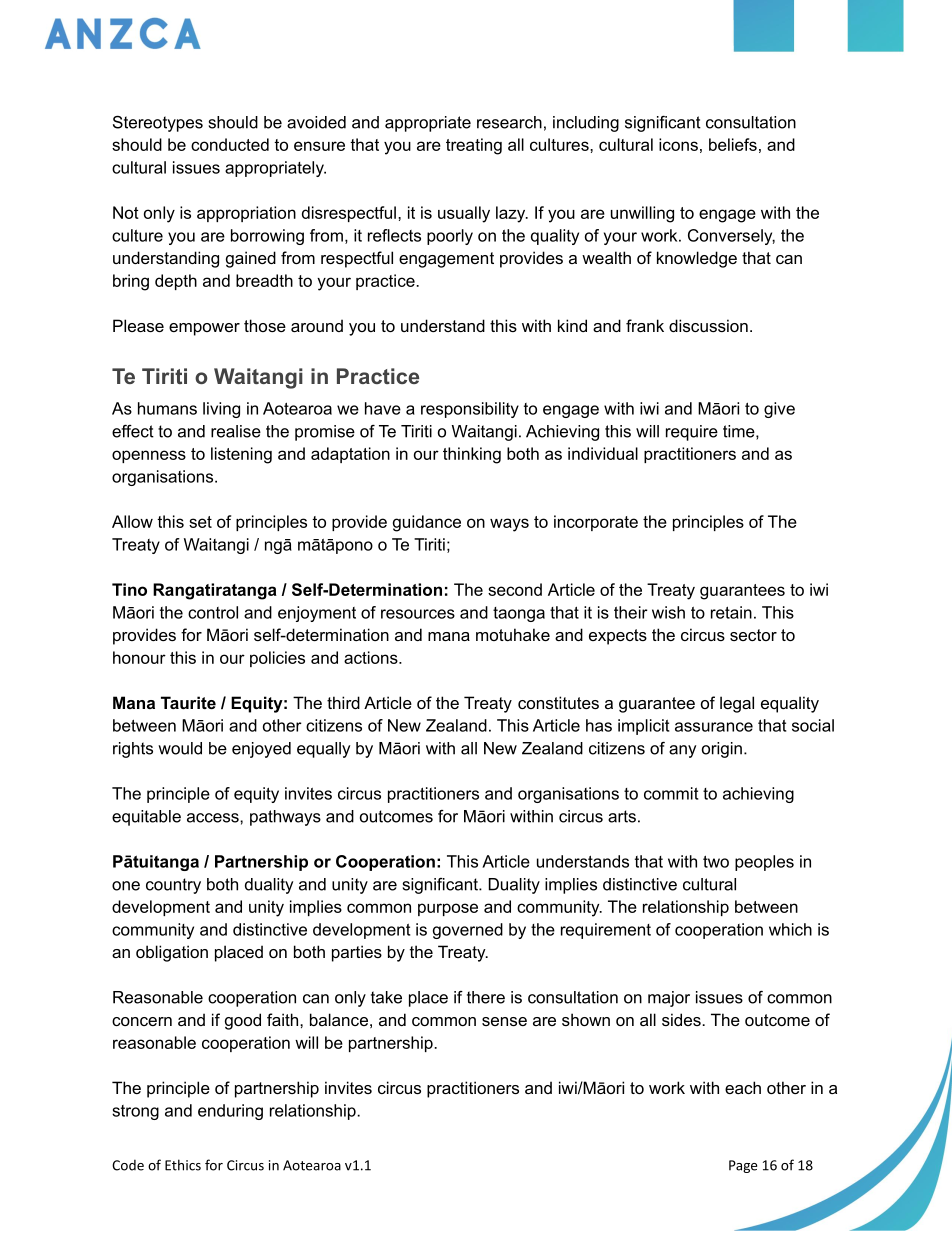 This screenshot has height=1233, width=952. Describe the element at coordinates (716, 861) in the screenshot. I see `two` at that location.
